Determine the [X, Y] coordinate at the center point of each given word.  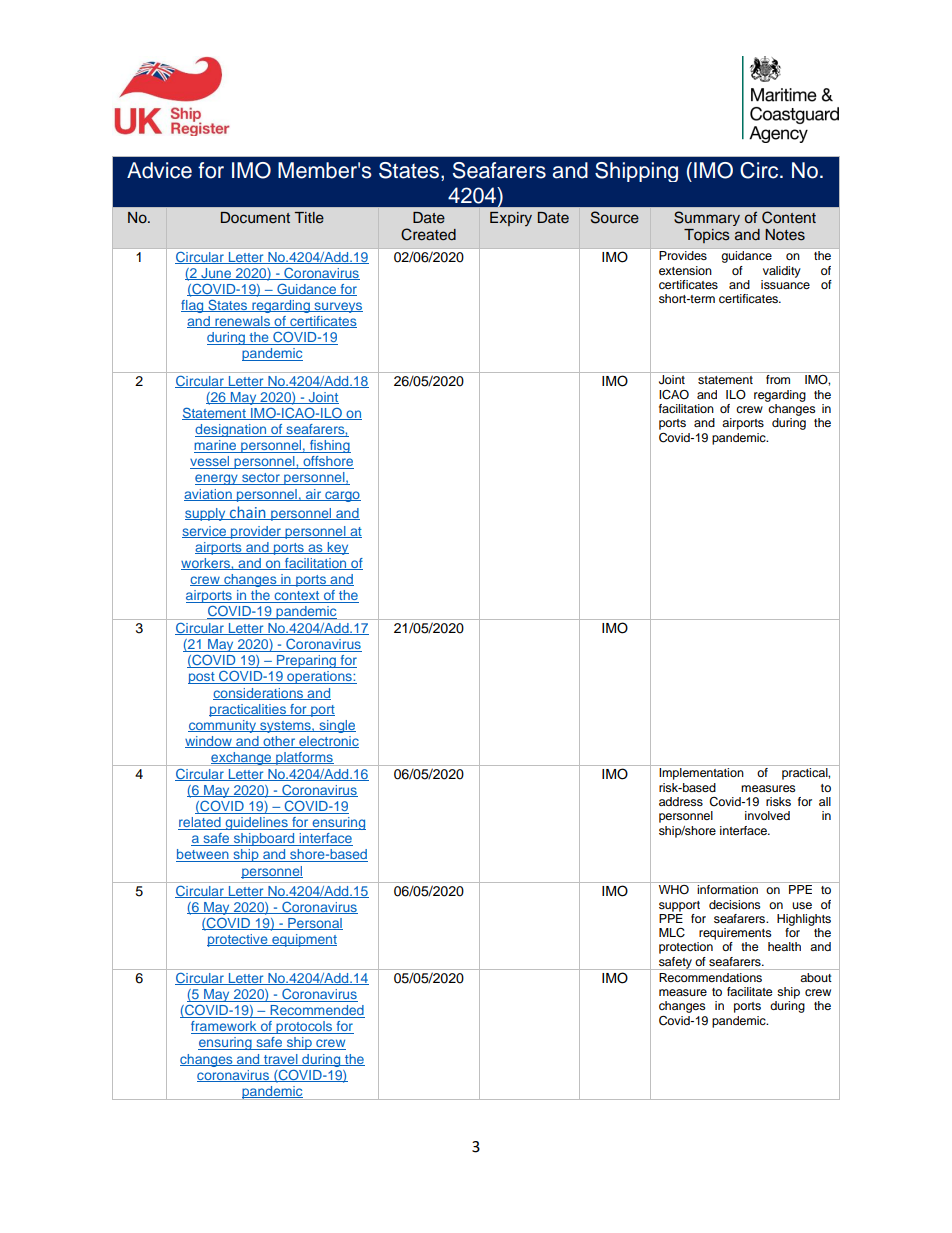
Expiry [511, 219]
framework [225, 1027]
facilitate [750, 991]
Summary [707, 218]
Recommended [316, 1011]
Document [255, 218]
